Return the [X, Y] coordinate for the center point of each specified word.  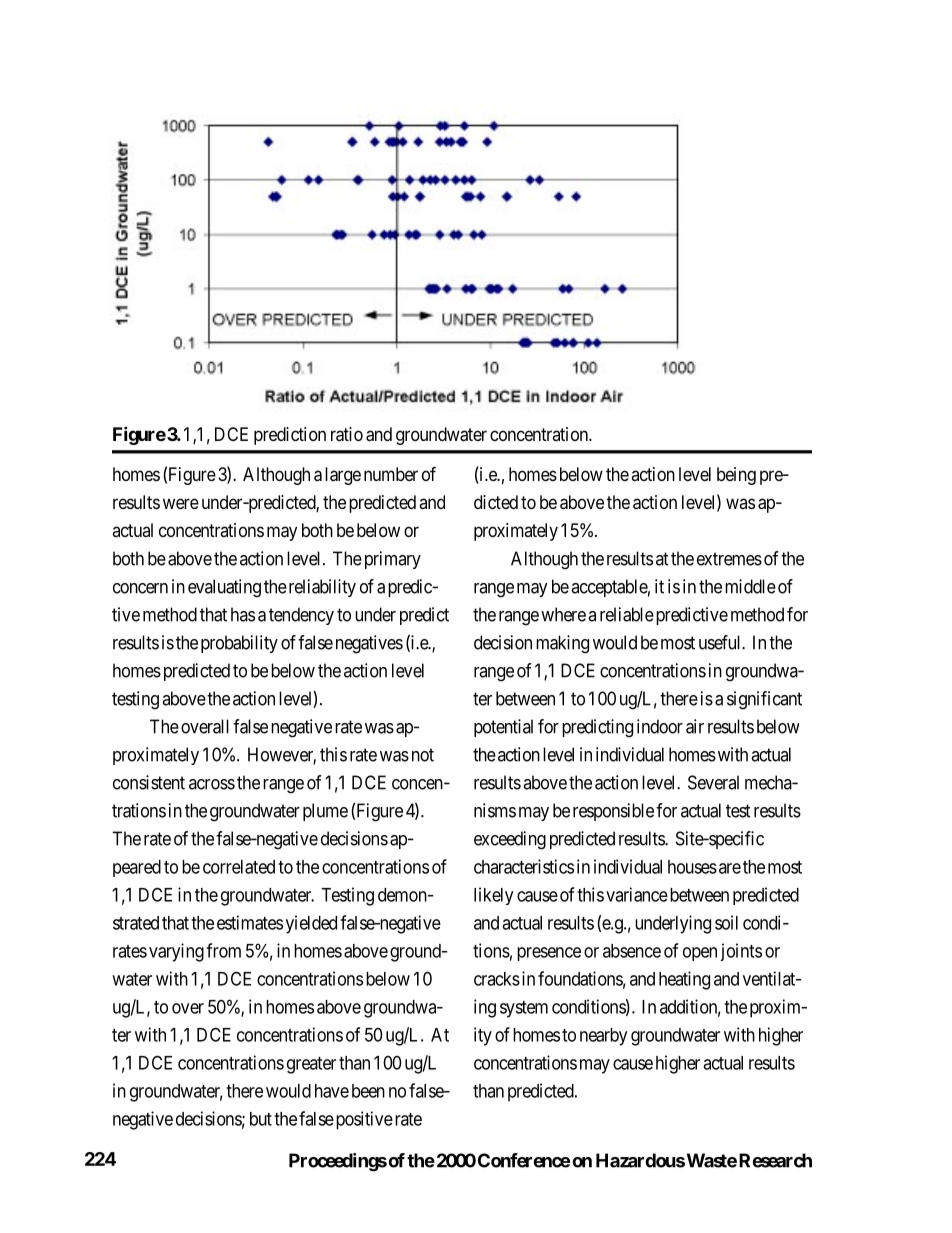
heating [684, 980]
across [212, 784]
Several [713, 782]
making [562, 644]
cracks [497, 979]
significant [764, 700]
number [391, 474]
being [736, 476]
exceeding [510, 840]
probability [239, 644]
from [223, 950]
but [261, 1119]
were [181, 503]
